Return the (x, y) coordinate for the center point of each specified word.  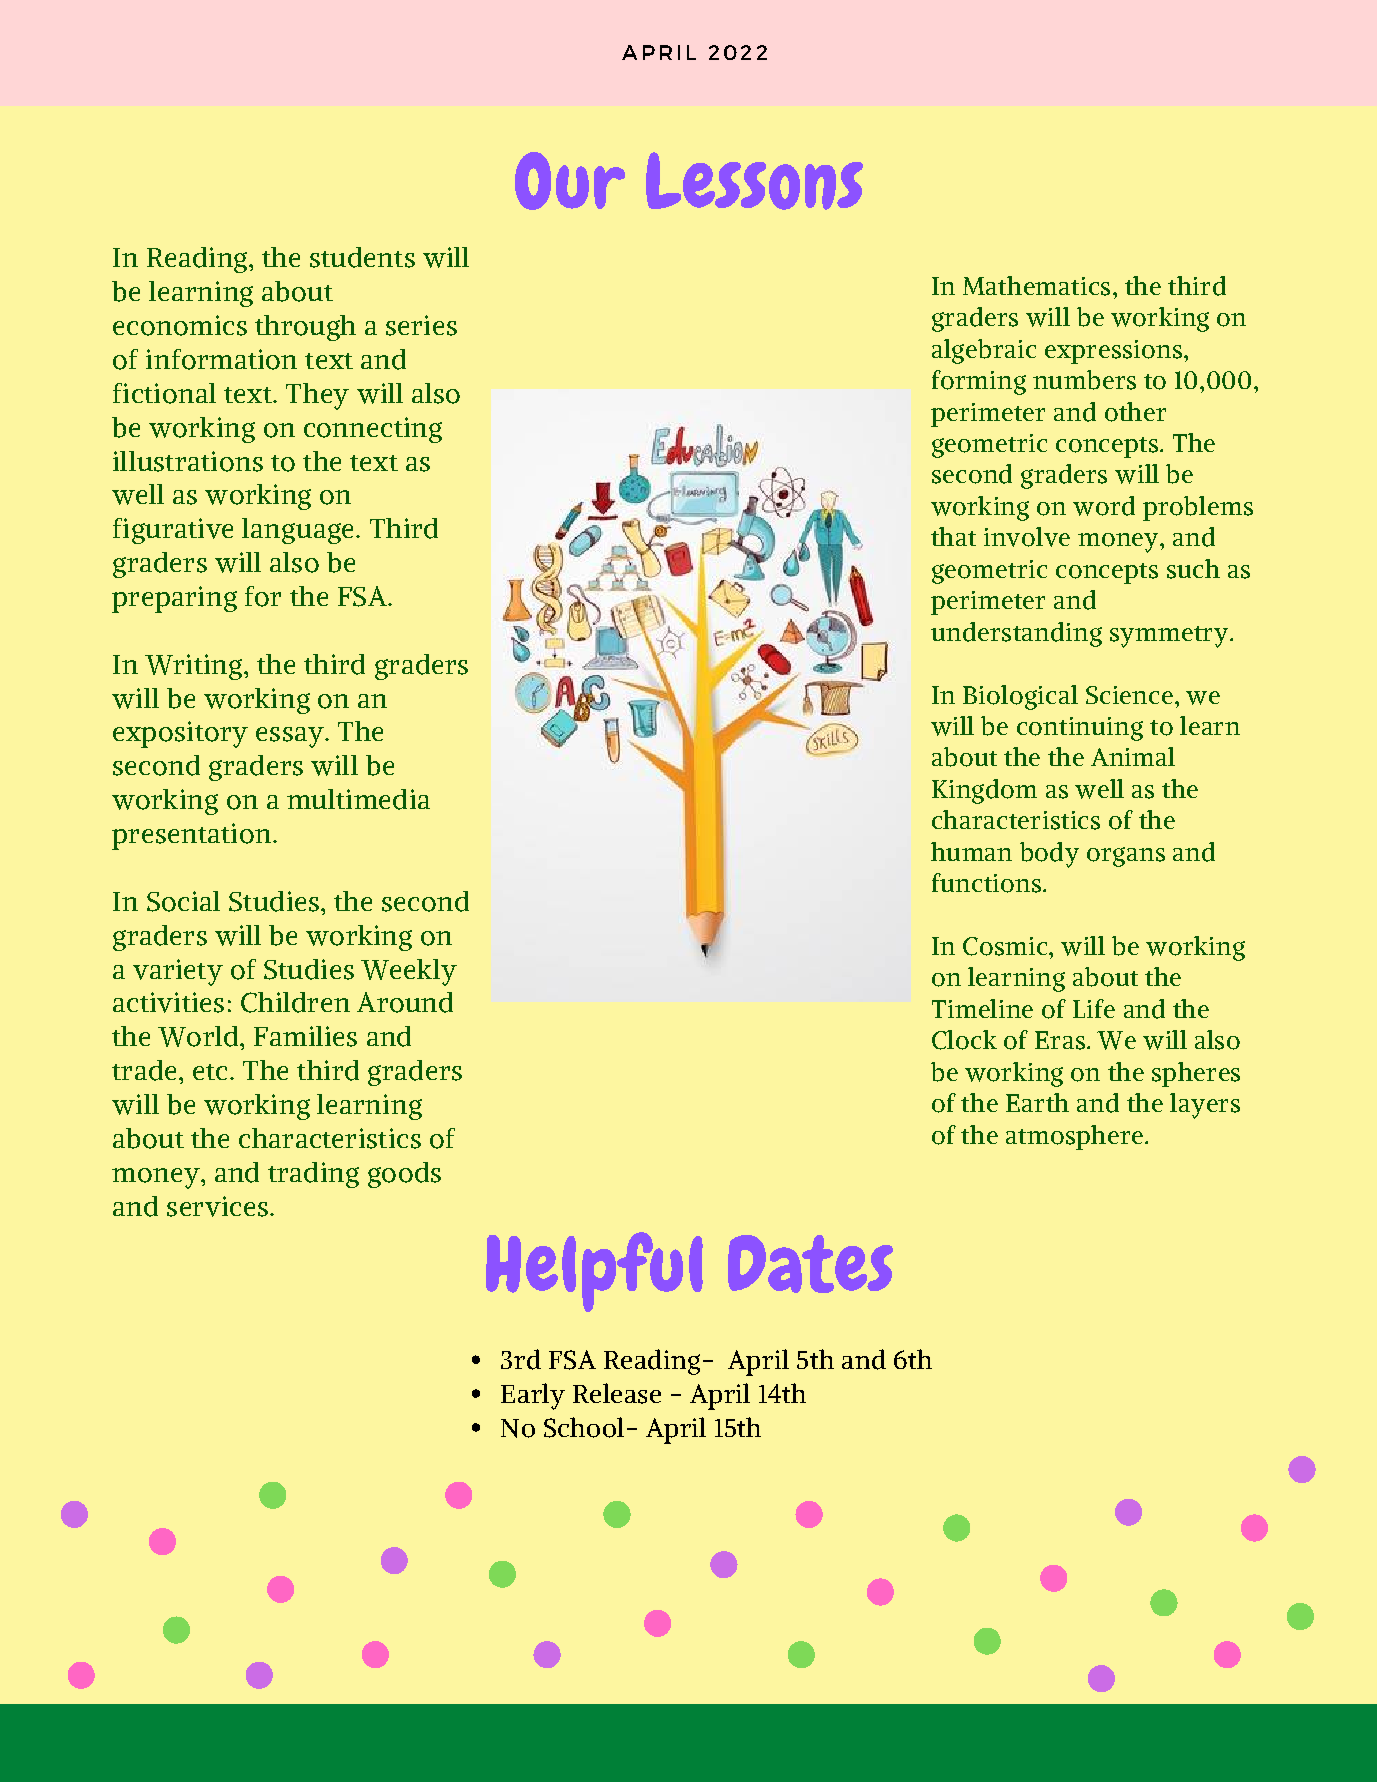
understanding (1016, 634)
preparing (174, 599)
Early (533, 1396)
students (362, 257)
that (953, 536)
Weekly (409, 972)
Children (295, 1002)
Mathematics (1036, 286)
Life (1094, 1008)
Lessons (754, 181)
